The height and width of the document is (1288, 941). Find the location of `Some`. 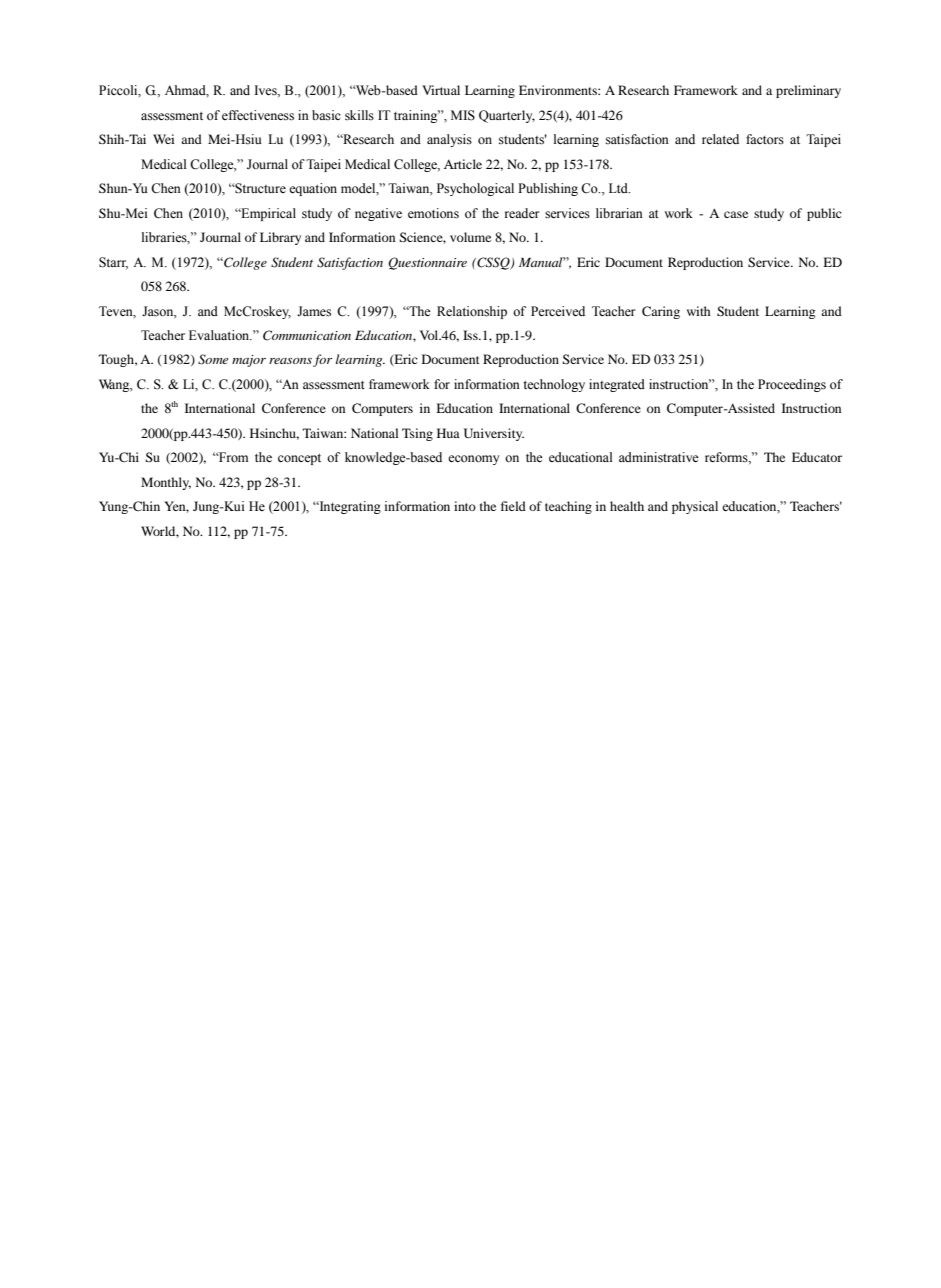

Some is located at coordinates (213, 359).
